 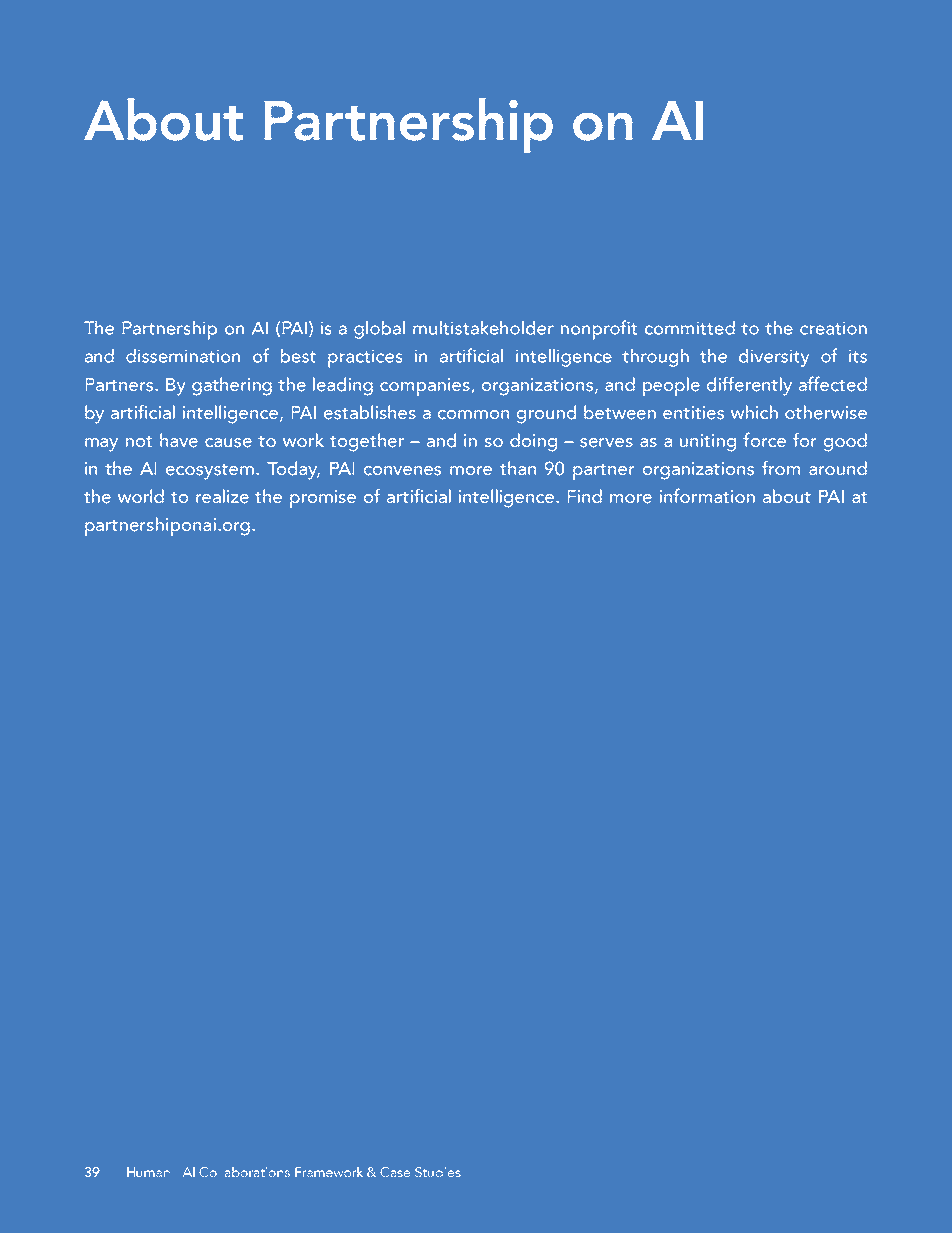 I want to click on promise, so click(x=323, y=499).
